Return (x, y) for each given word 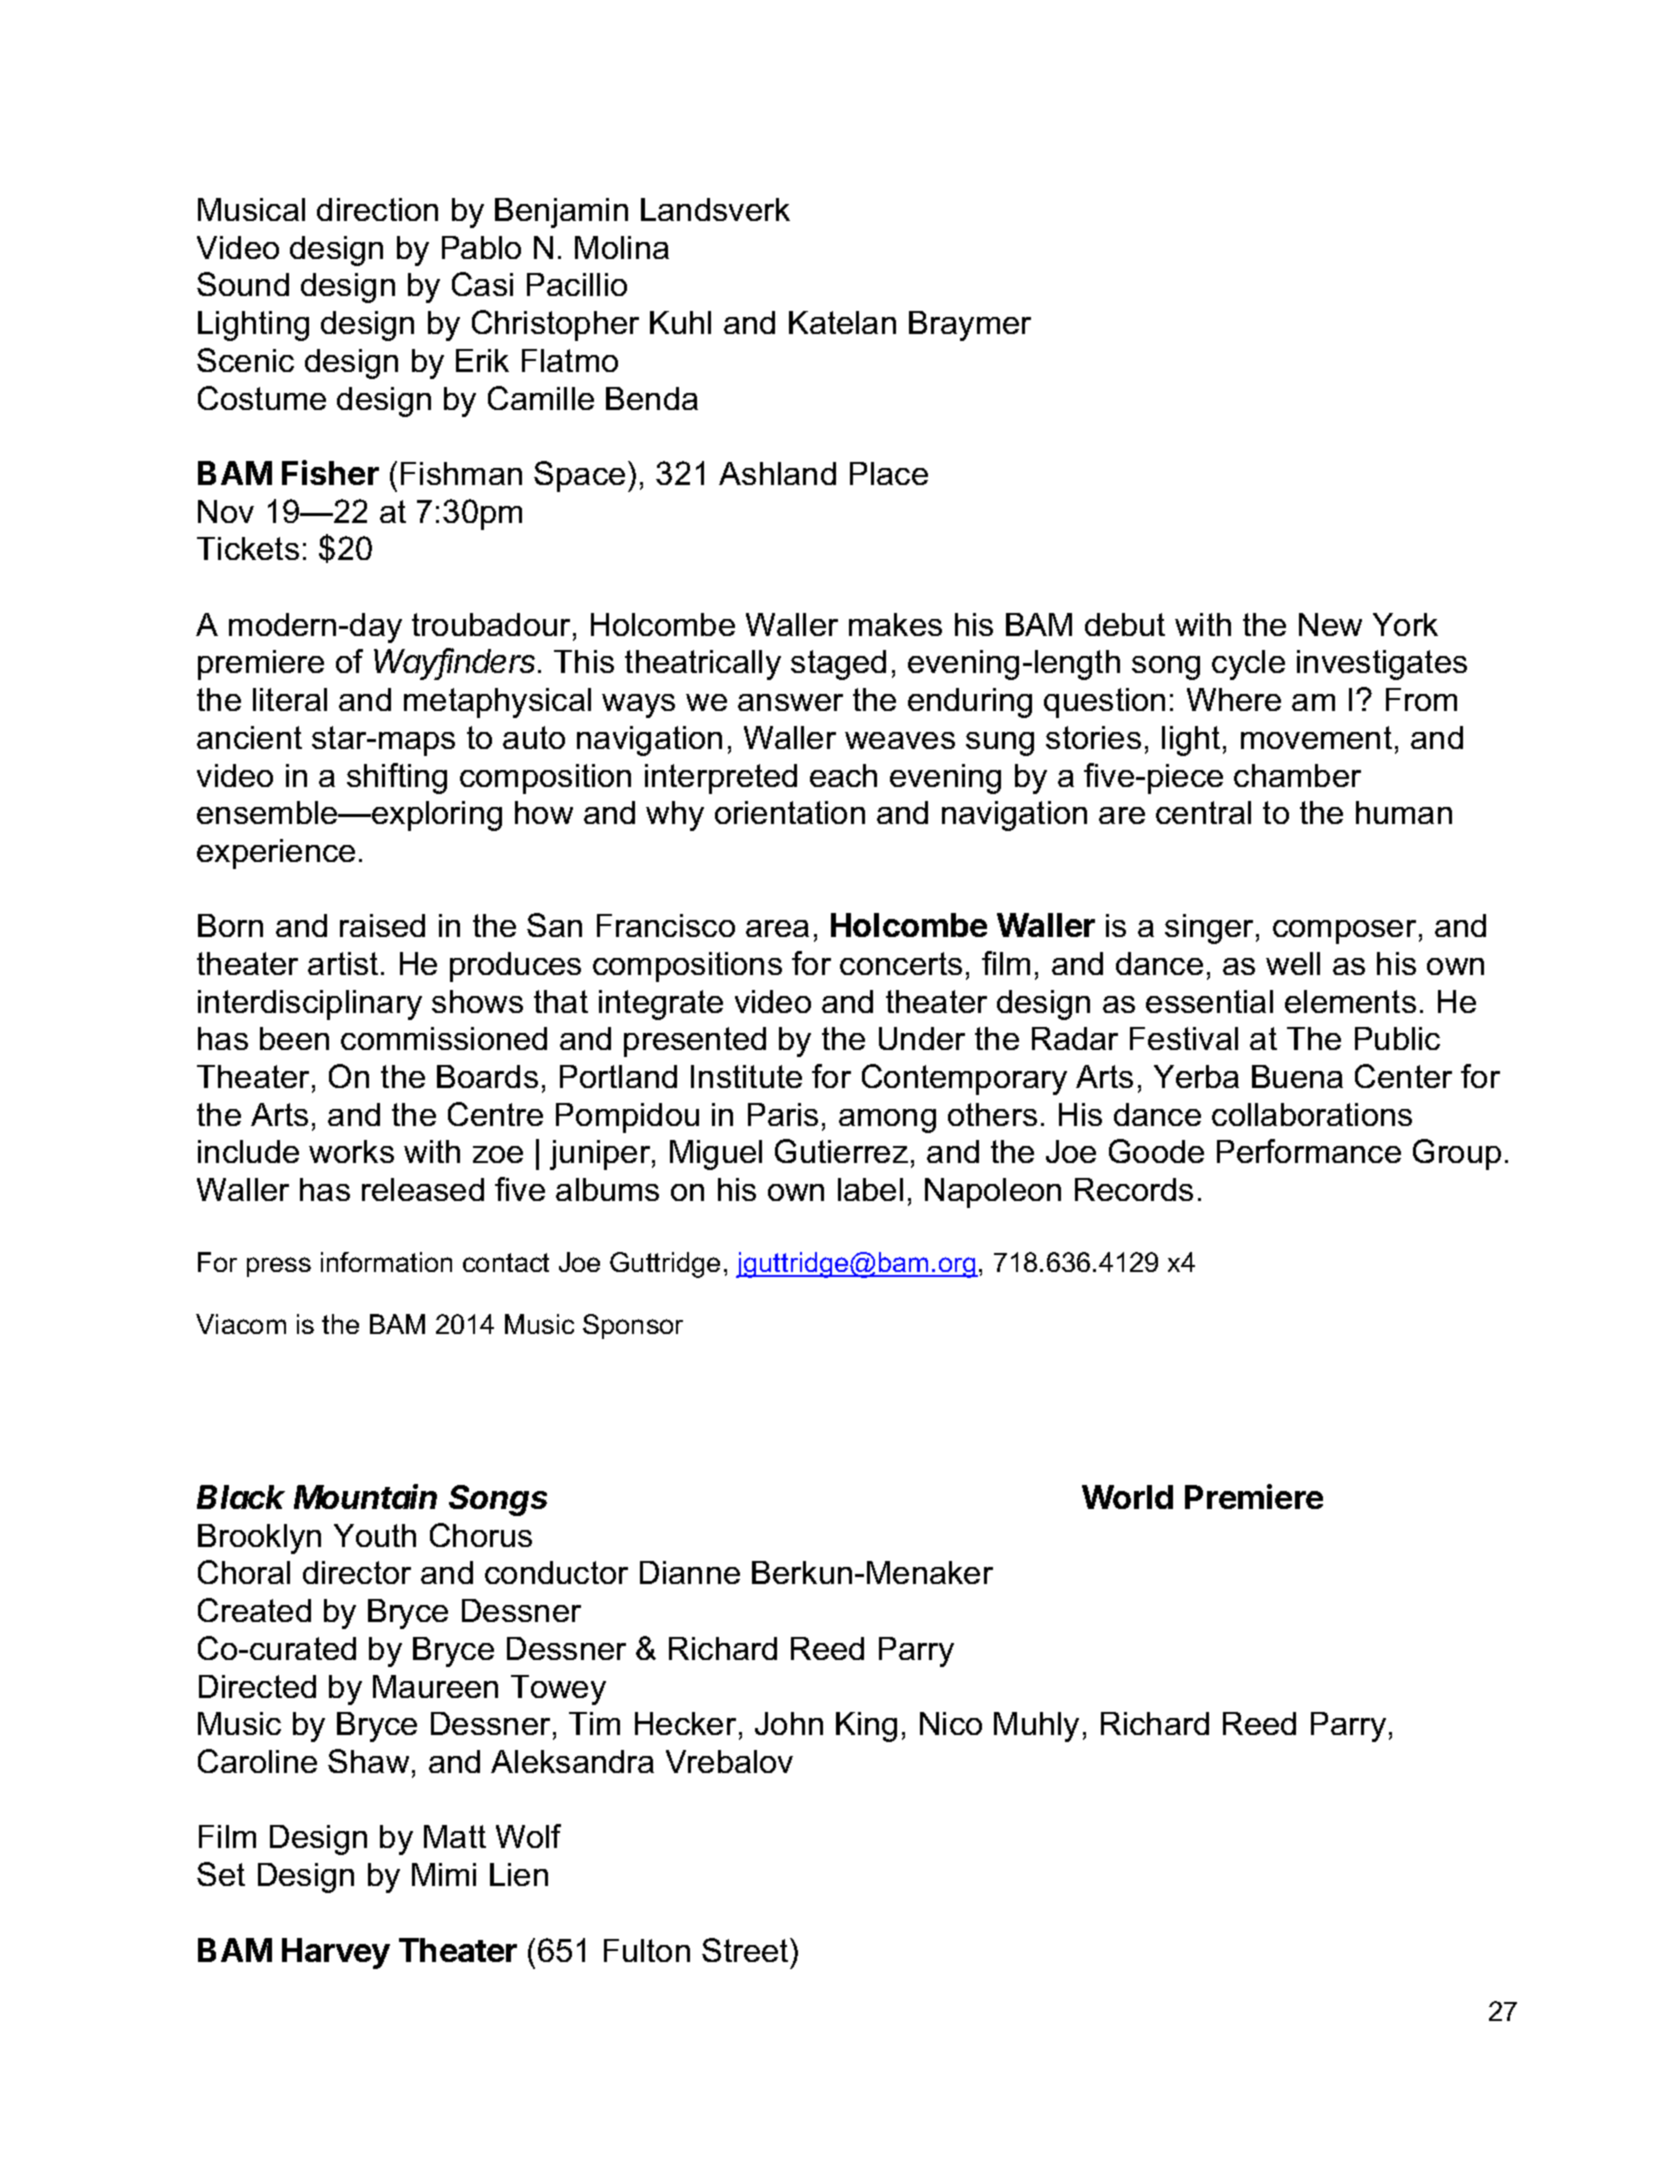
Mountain (365, 1496)
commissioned (444, 1038)
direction (377, 209)
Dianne (690, 1572)
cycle (1248, 665)
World (1127, 1497)
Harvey (336, 1953)
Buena (1297, 1076)
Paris (783, 1114)
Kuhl (680, 322)
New (1330, 624)
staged (838, 665)
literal (290, 699)
